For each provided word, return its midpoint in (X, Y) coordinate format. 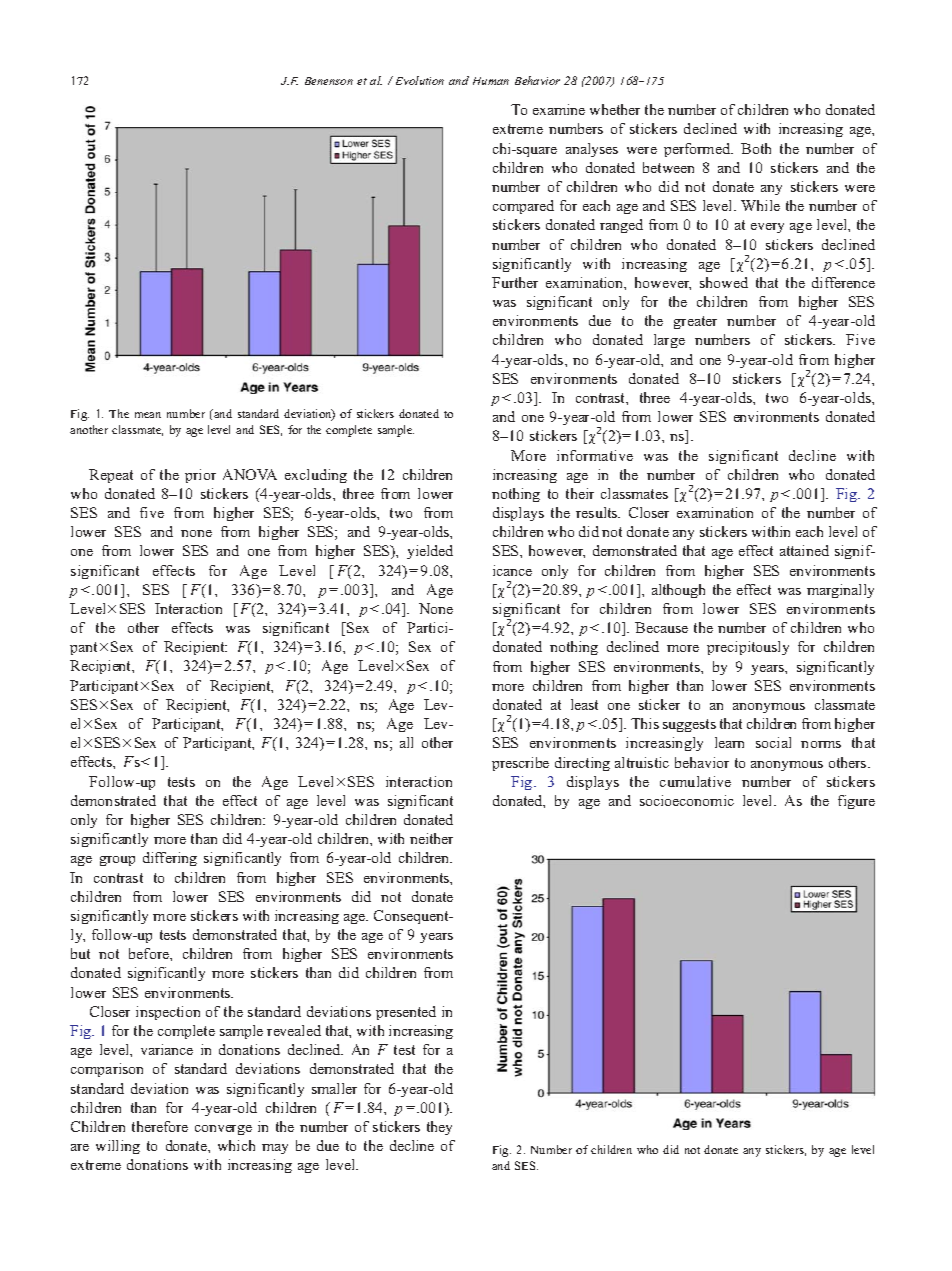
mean (148, 415)
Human (491, 81)
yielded (430, 552)
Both (756, 148)
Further (515, 282)
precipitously (748, 648)
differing (170, 859)
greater (695, 322)
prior (200, 476)
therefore (160, 1126)
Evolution (420, 80)
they (439, 1128)
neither (431, 838)
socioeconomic (687, 800)
